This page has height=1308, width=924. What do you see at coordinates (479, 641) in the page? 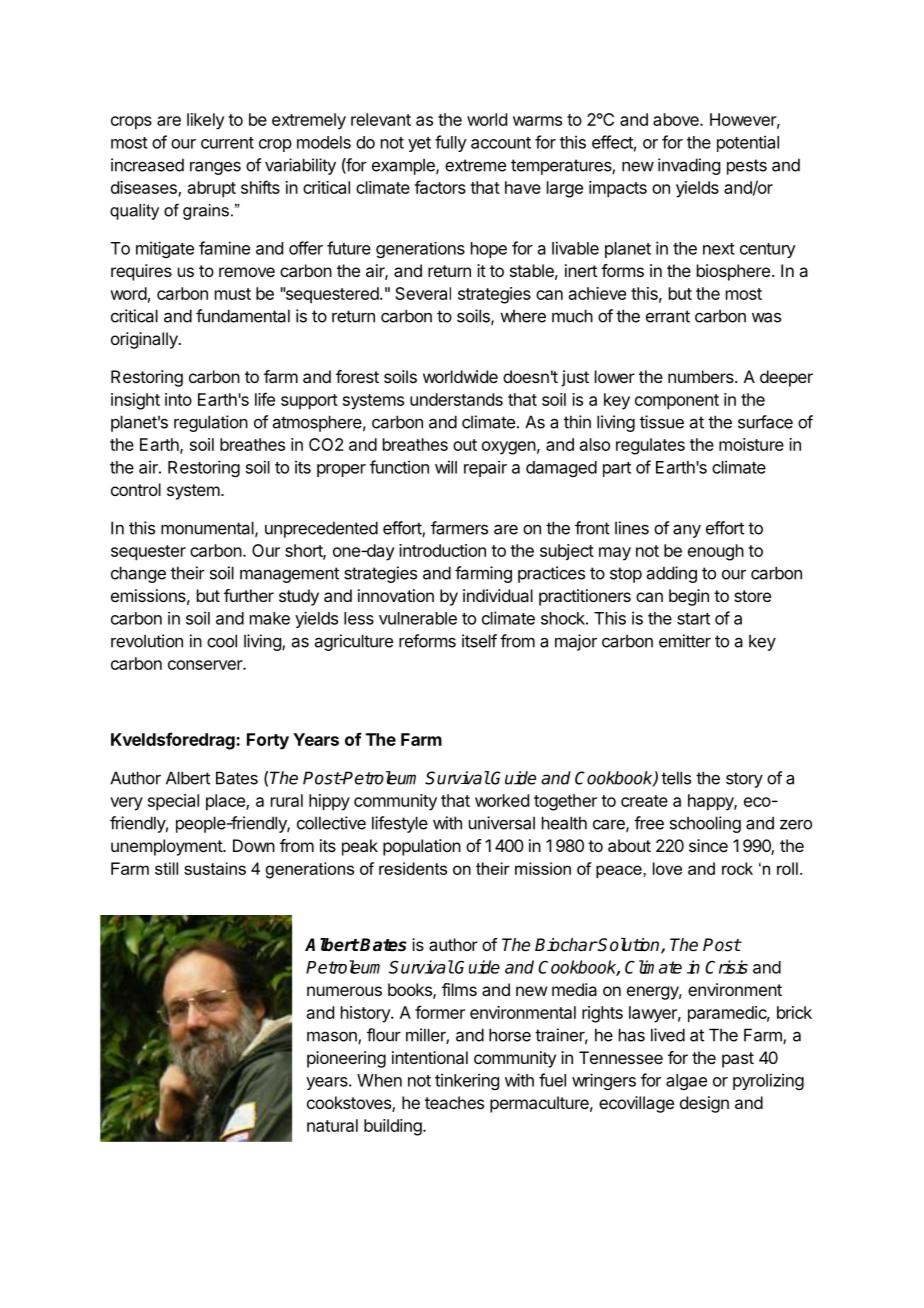
I see `itself` at bounding box center [479, 641].
